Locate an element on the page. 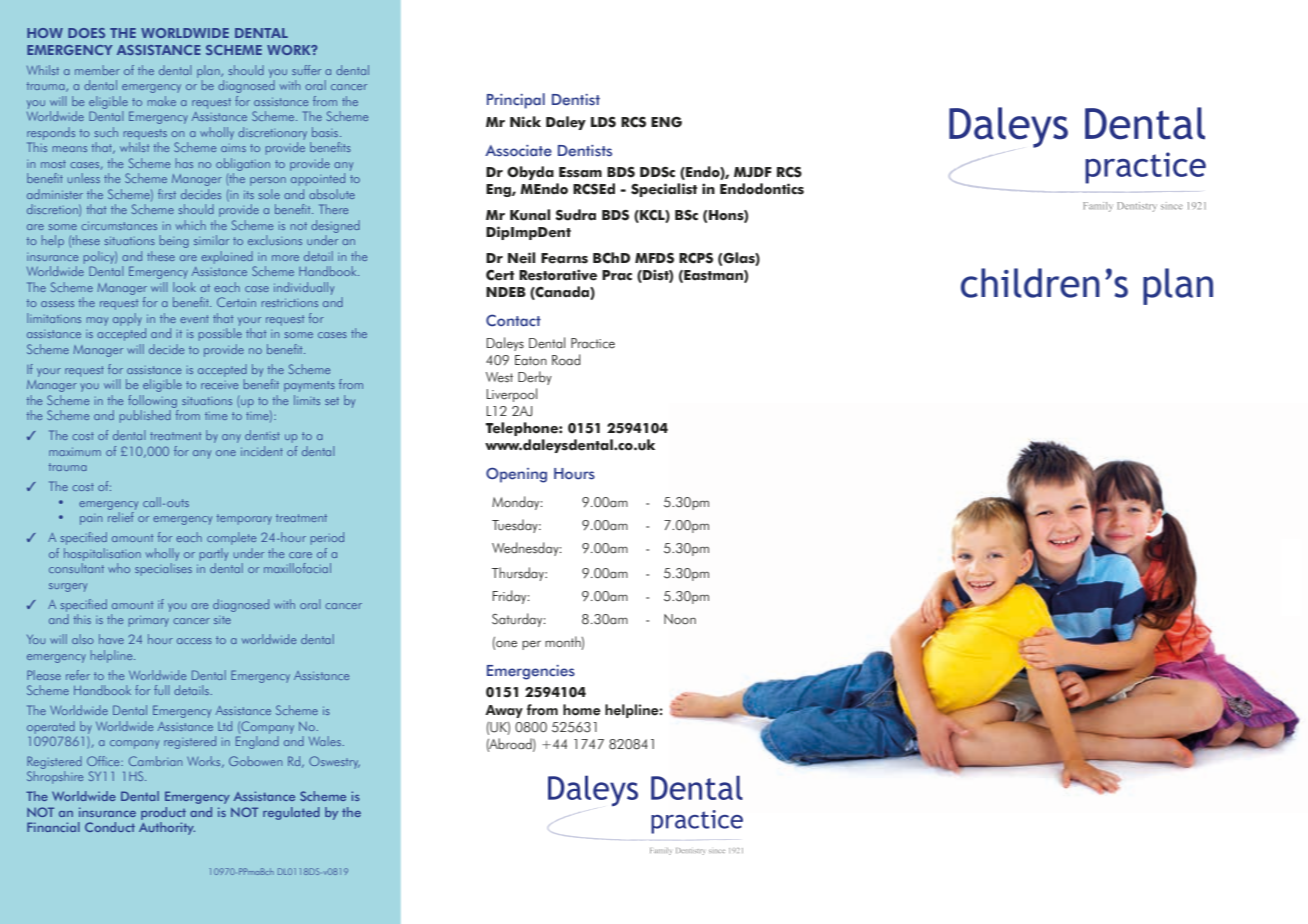 The image size is (1308, 924). primary is located at coordinates (149, 621).
